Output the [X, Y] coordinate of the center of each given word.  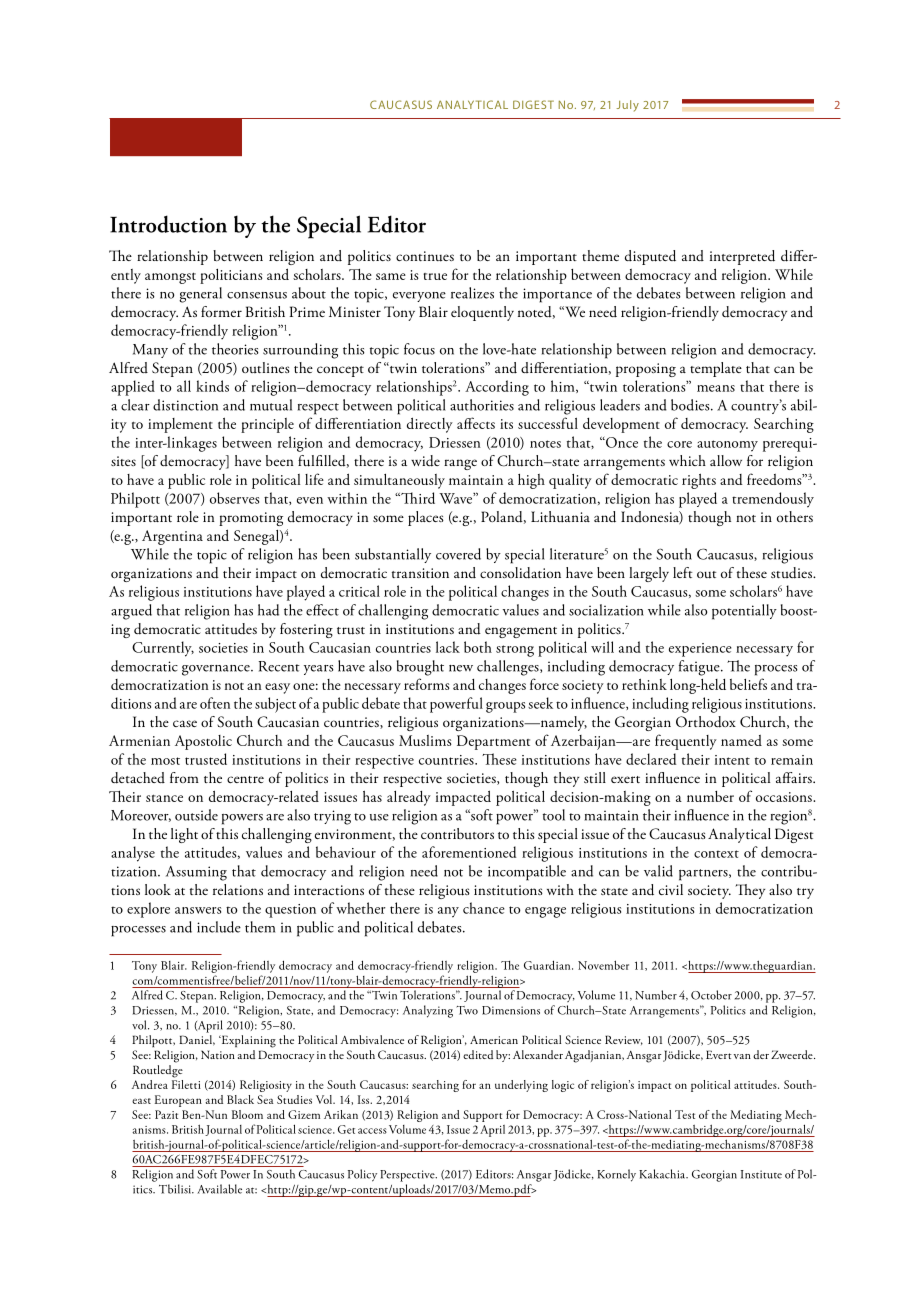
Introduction [168, 224]
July [627, 106]
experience [700, 650]
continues [425, 256]
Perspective [408, 1176]
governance [217, 670]
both [478, 647]
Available [219, 1189]
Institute [761, 1174]
